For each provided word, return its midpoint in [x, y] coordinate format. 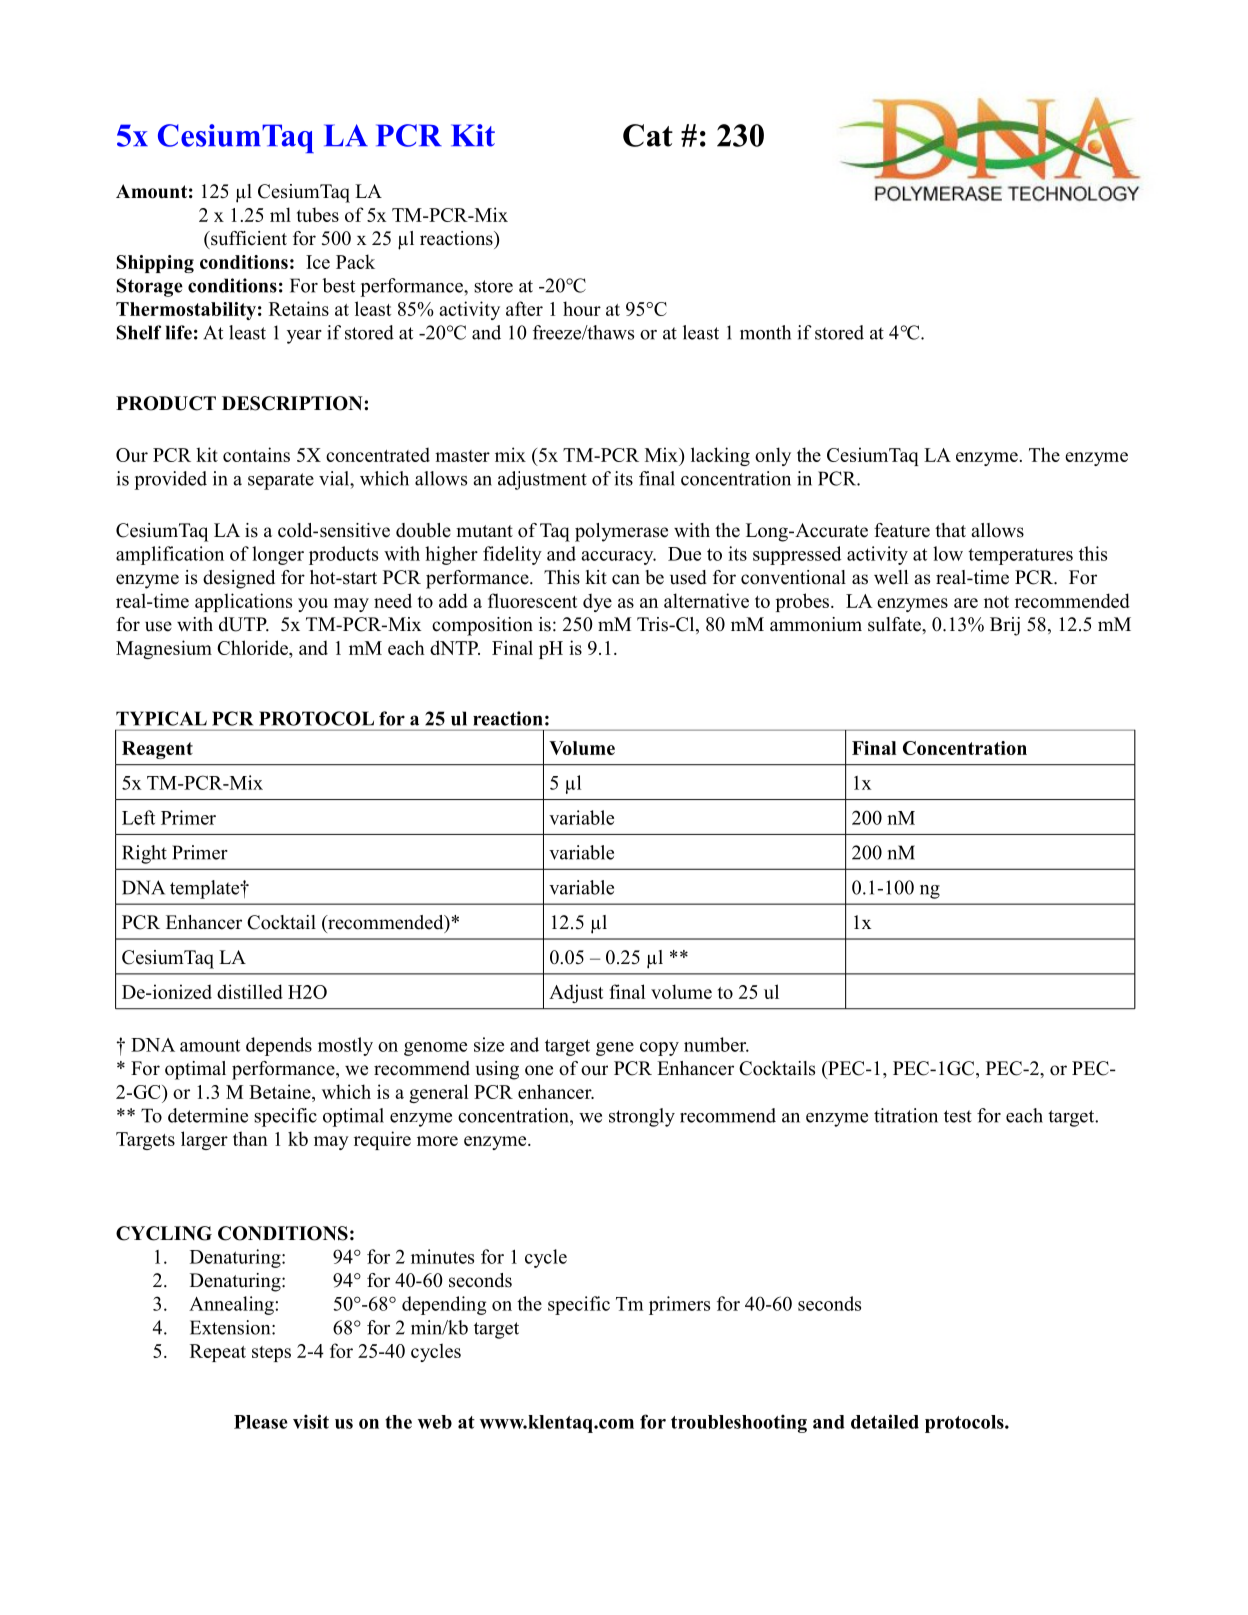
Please [261, 1422]
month [765, 332]
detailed [885, 1421]
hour [582, 308]
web [435, 1422]
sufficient [248, 238]
